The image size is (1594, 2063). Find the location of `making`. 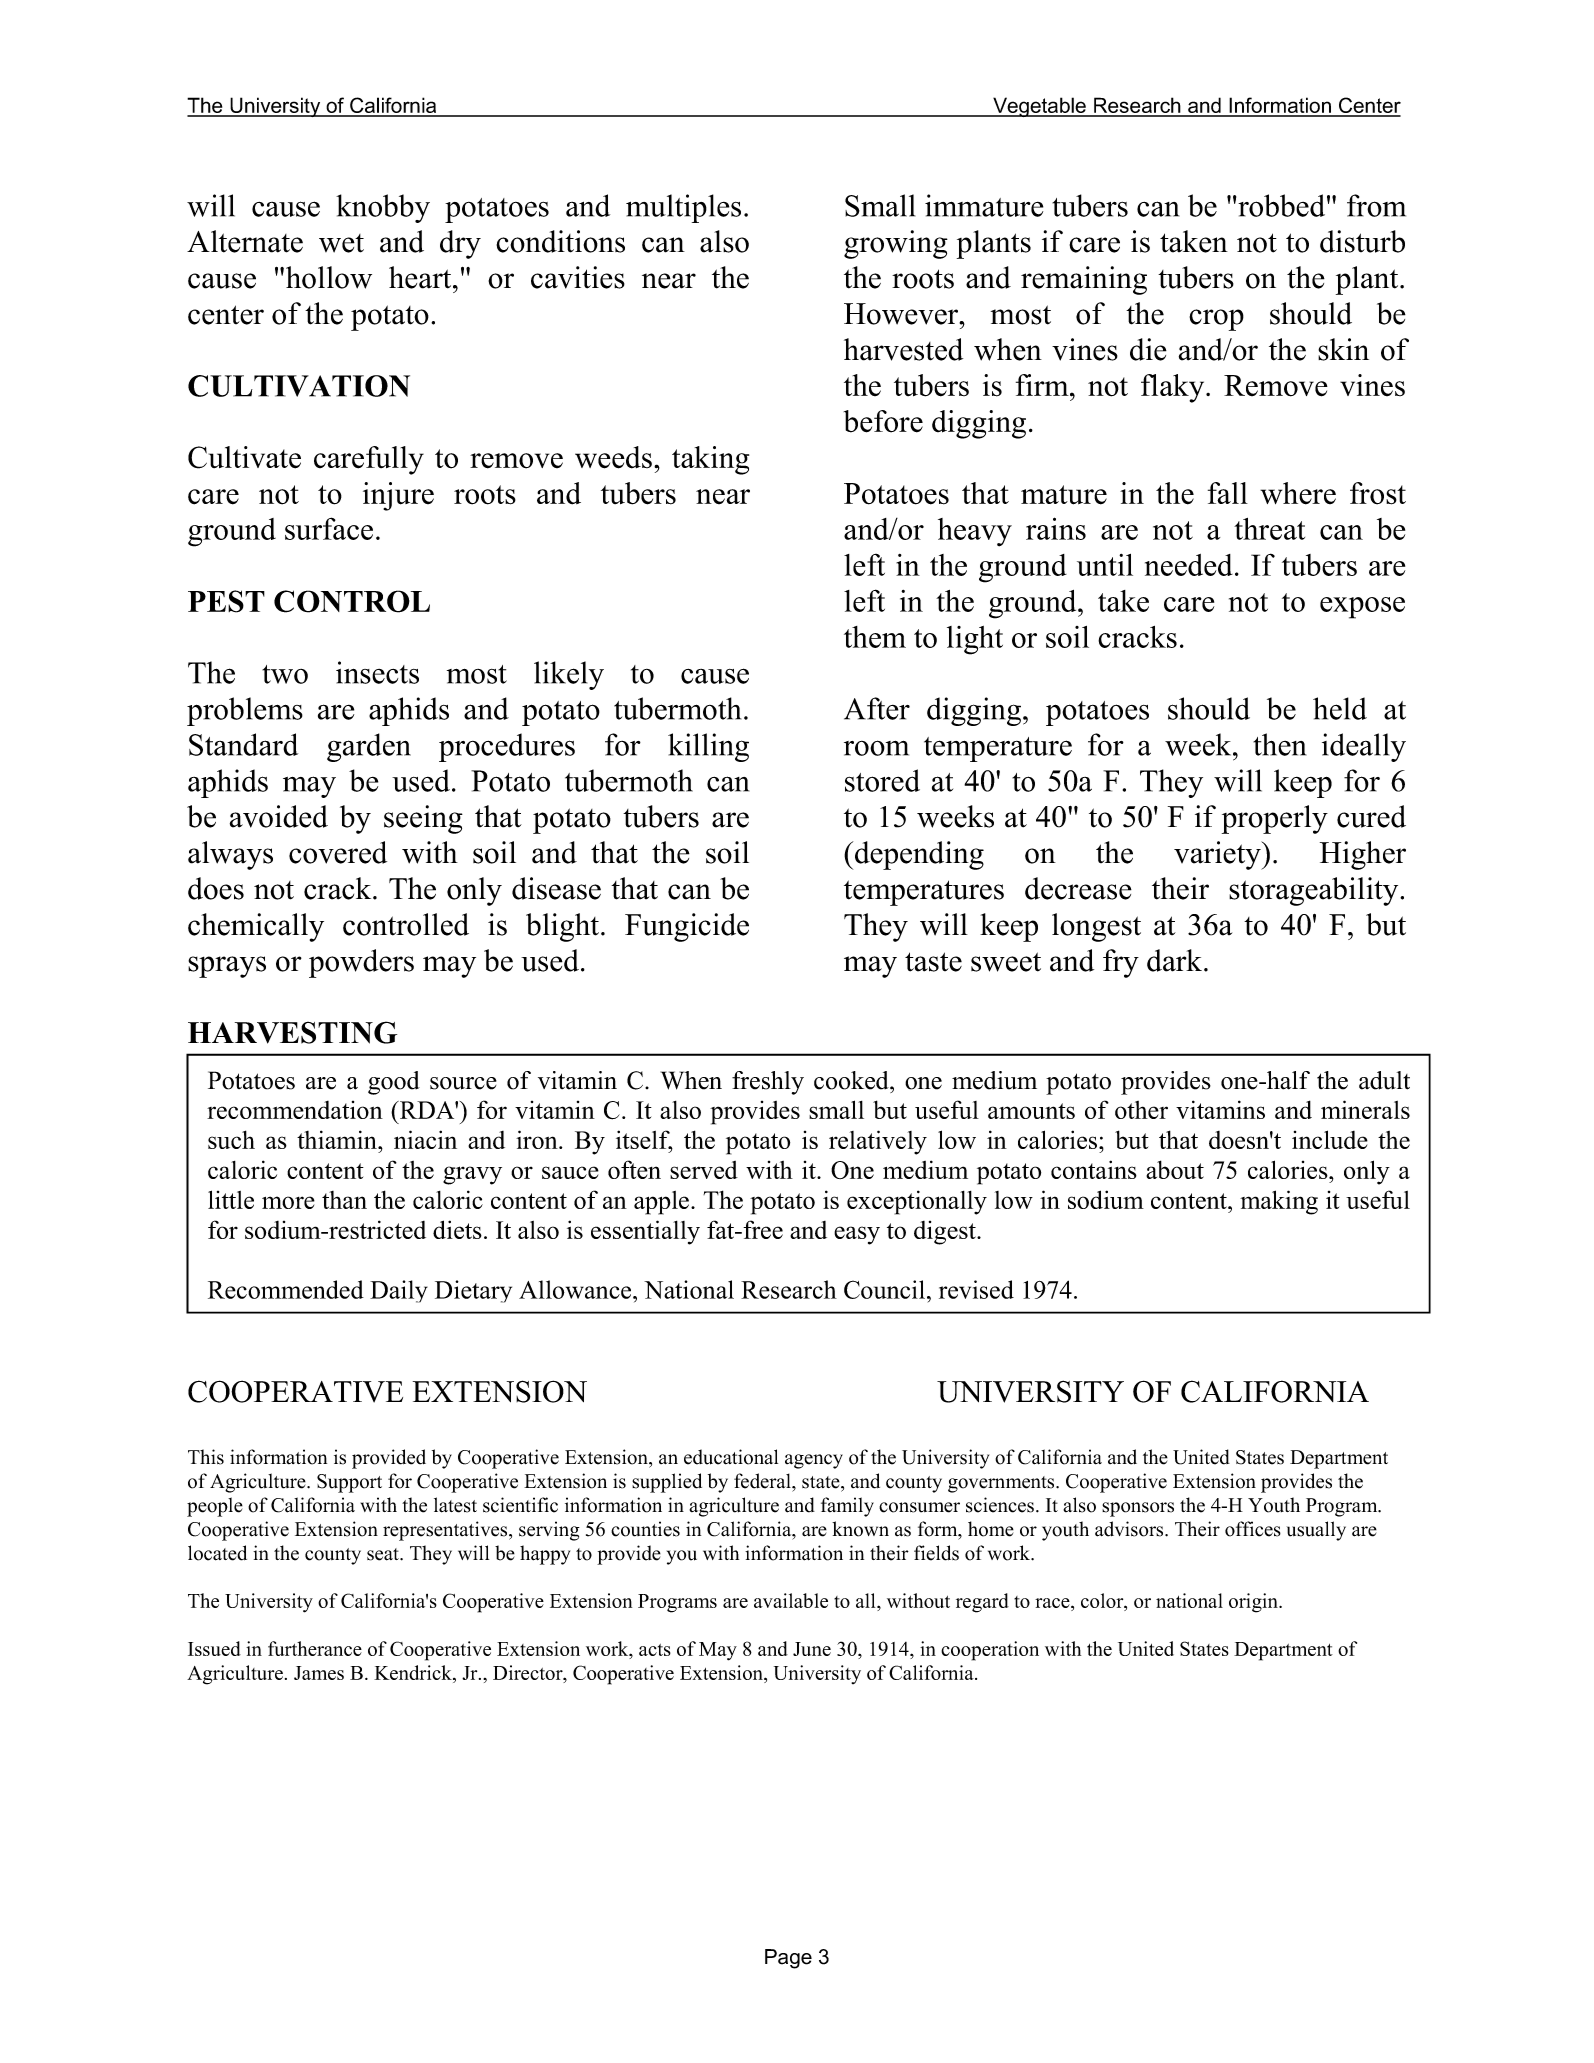

making is located at coordinates (1279, 1202).
